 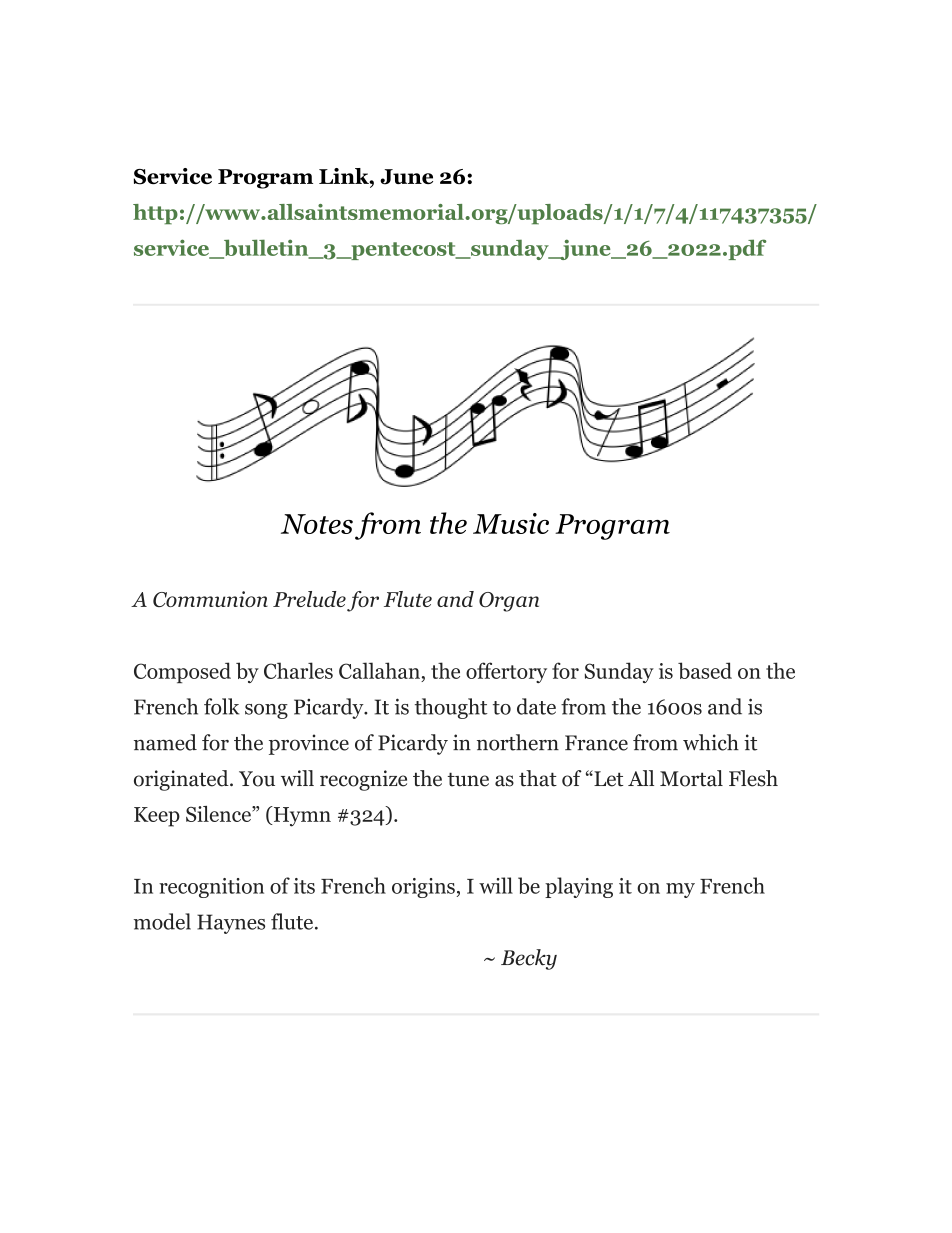 I want to click on Music, so click(x=511, y=523).
